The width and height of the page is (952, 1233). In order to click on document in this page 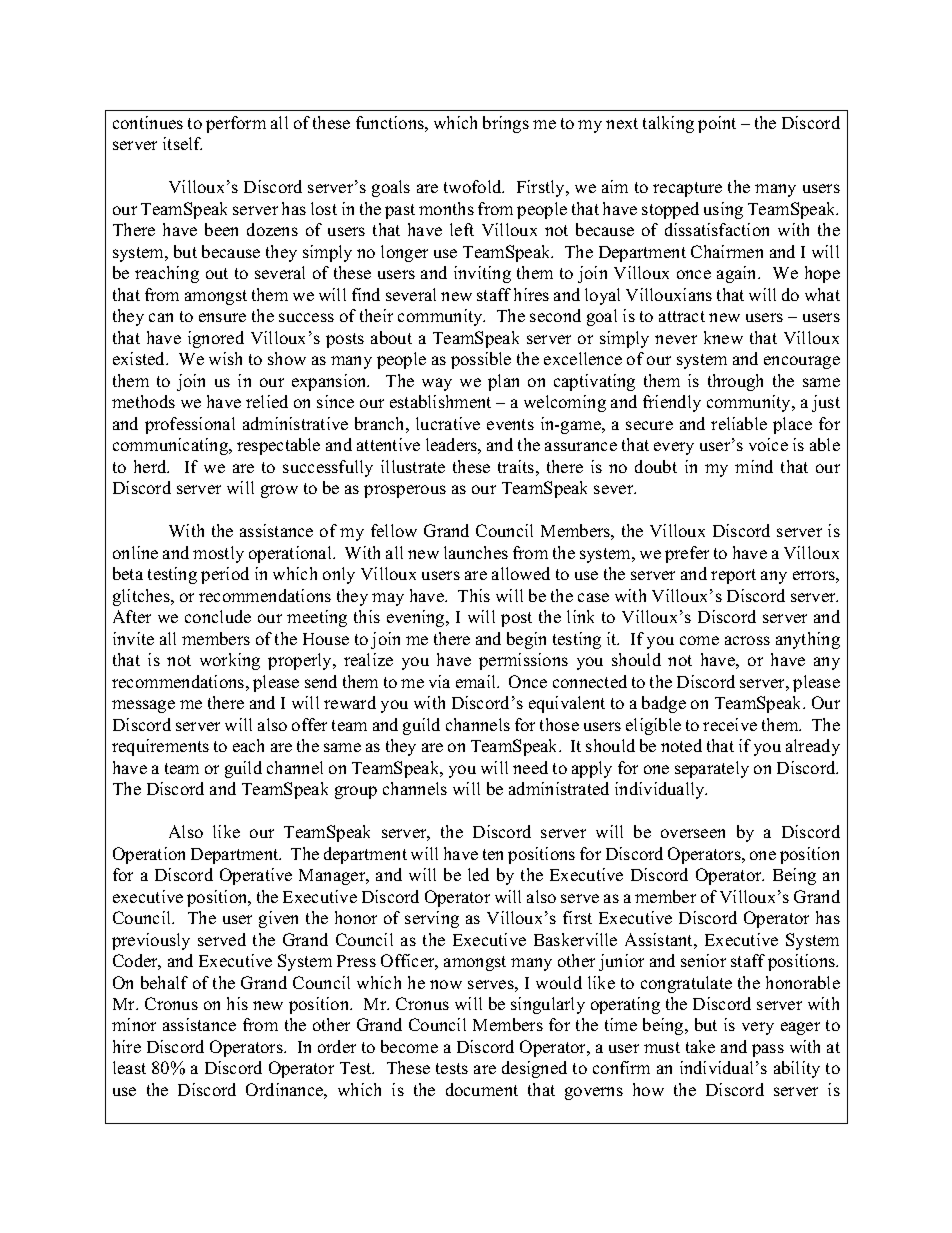, I will do `click(482, 1089)`.
